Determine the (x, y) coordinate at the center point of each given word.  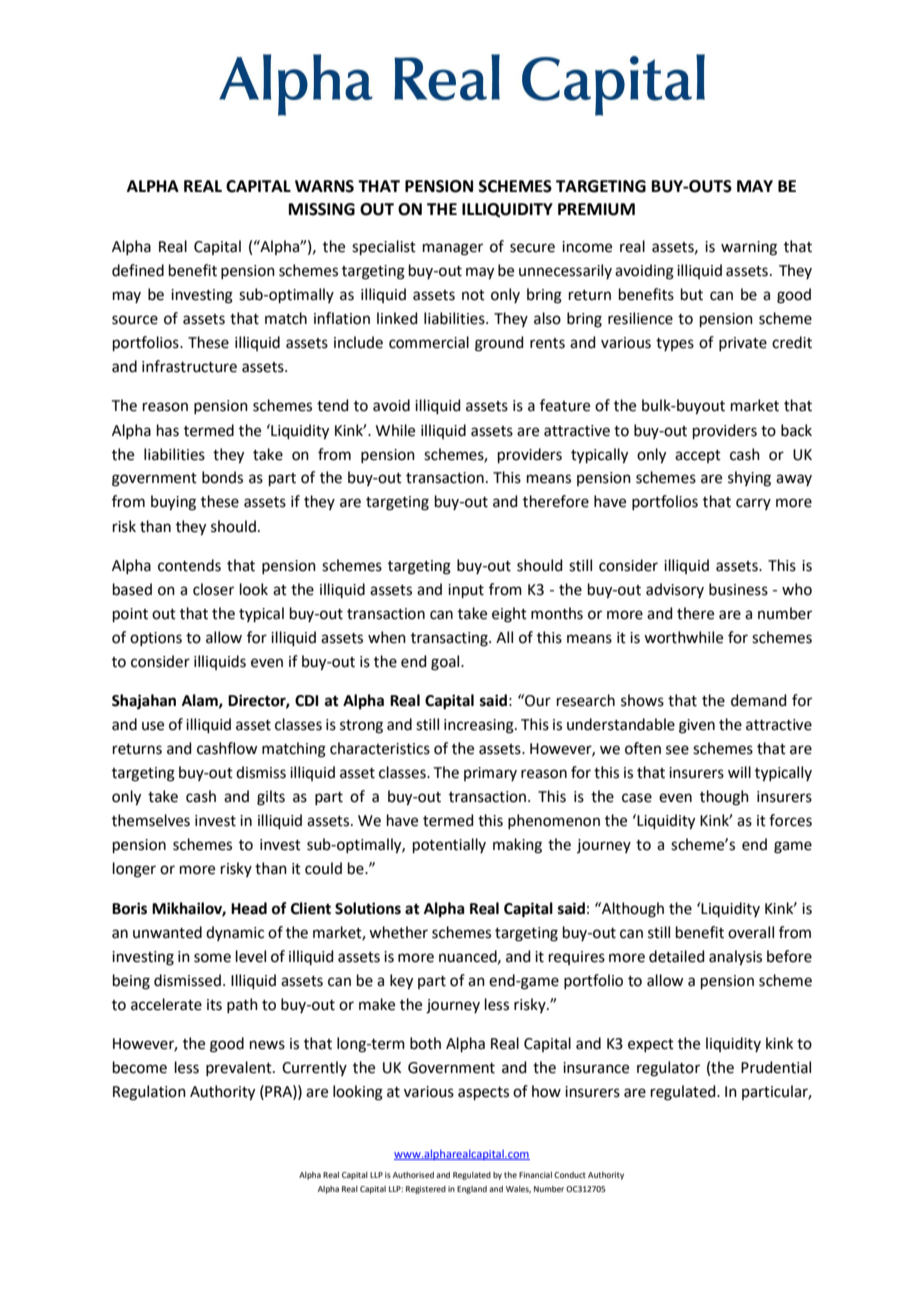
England (472, 1190)
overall (751, 932)
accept (698, 456)
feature (565, 405)
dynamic (235, 933)
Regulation (149, 1093)
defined (138, 270)
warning (749, 248)
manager (453, 249)
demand (759, 700)
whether (398, 932)
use (153, 726)
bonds (222, 477)
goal (446, 663)
